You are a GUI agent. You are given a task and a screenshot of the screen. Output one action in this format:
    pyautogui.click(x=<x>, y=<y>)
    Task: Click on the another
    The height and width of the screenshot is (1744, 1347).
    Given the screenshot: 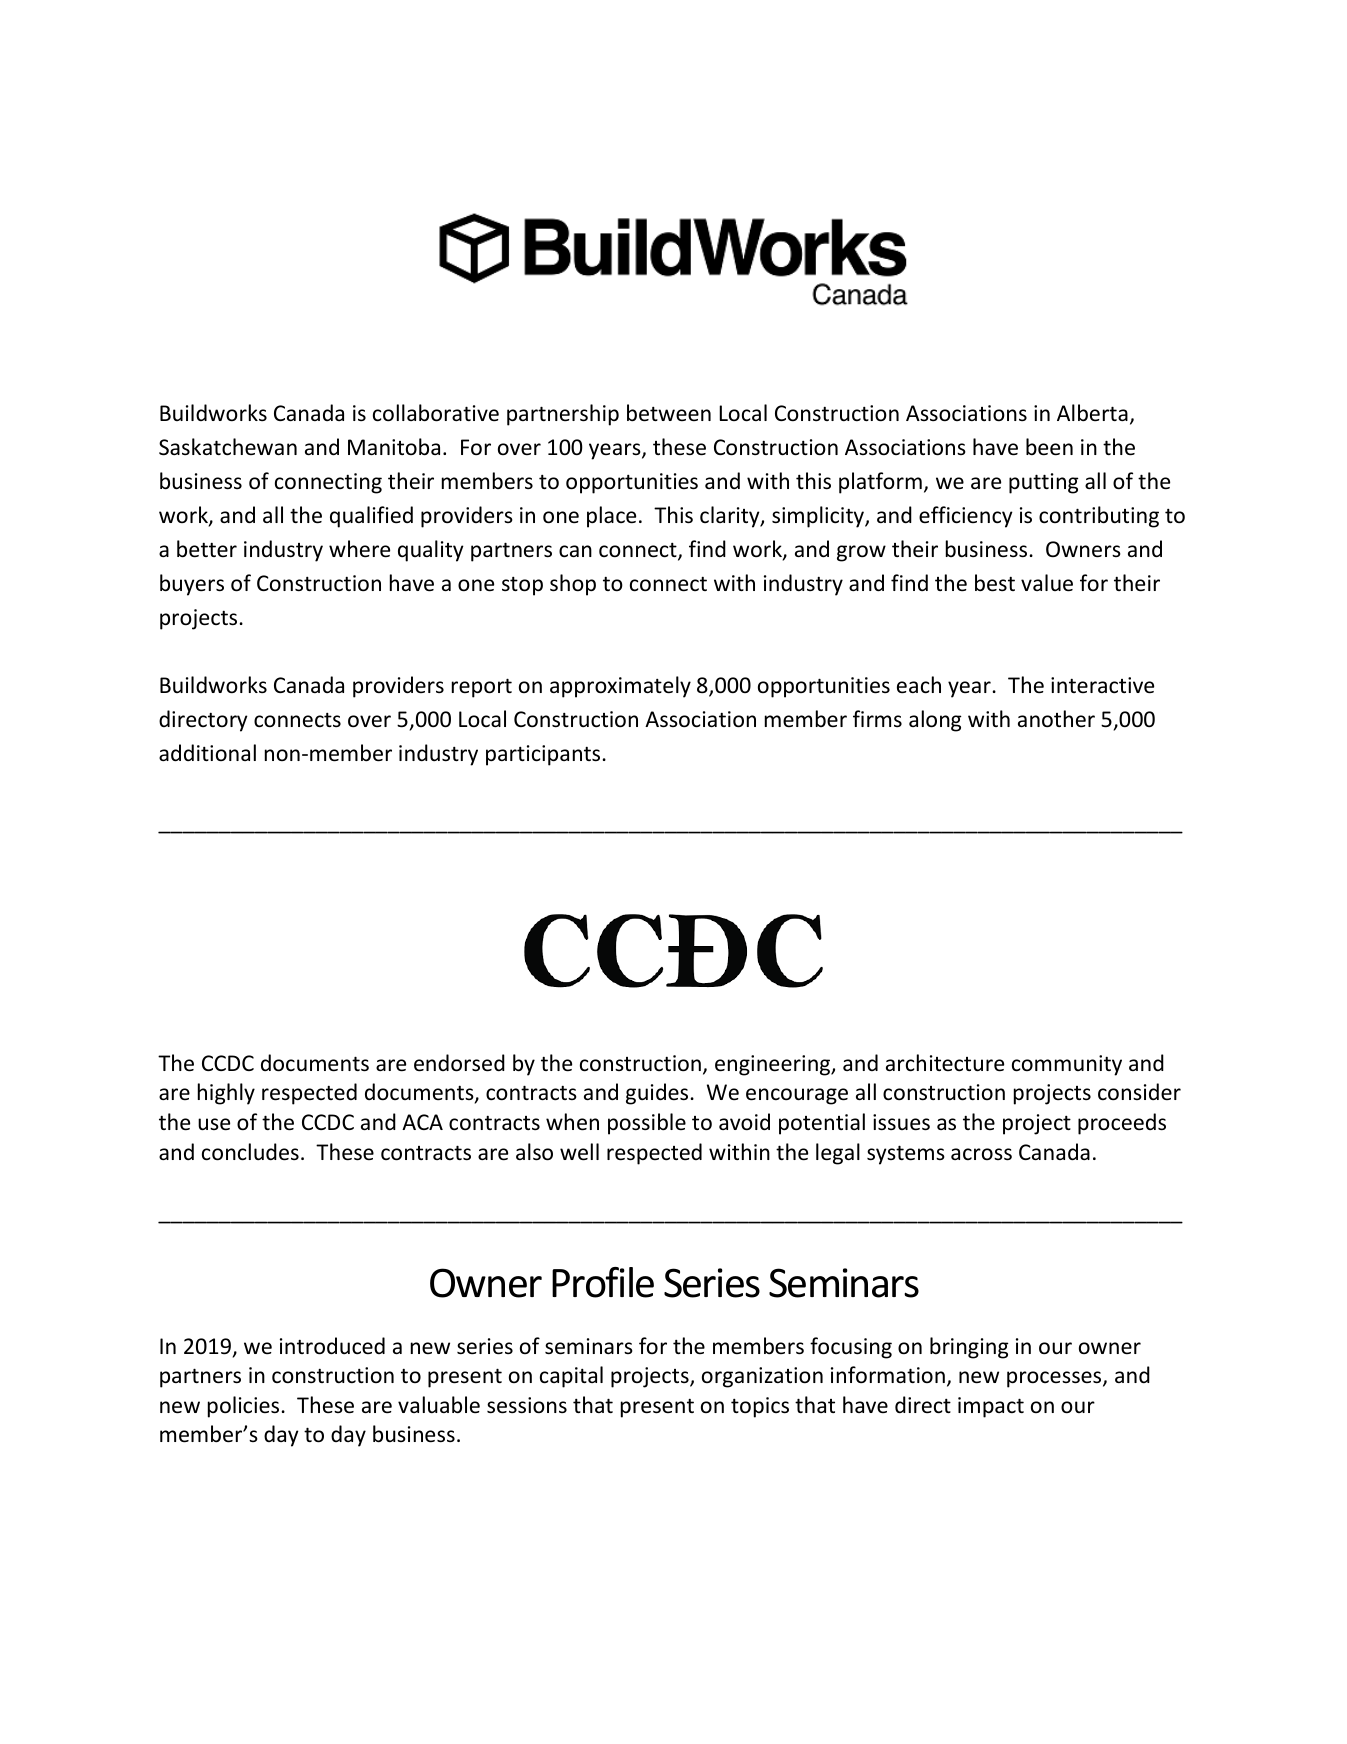 What is the action you would take?
    pyautogui.click(x=1056, y=719)
